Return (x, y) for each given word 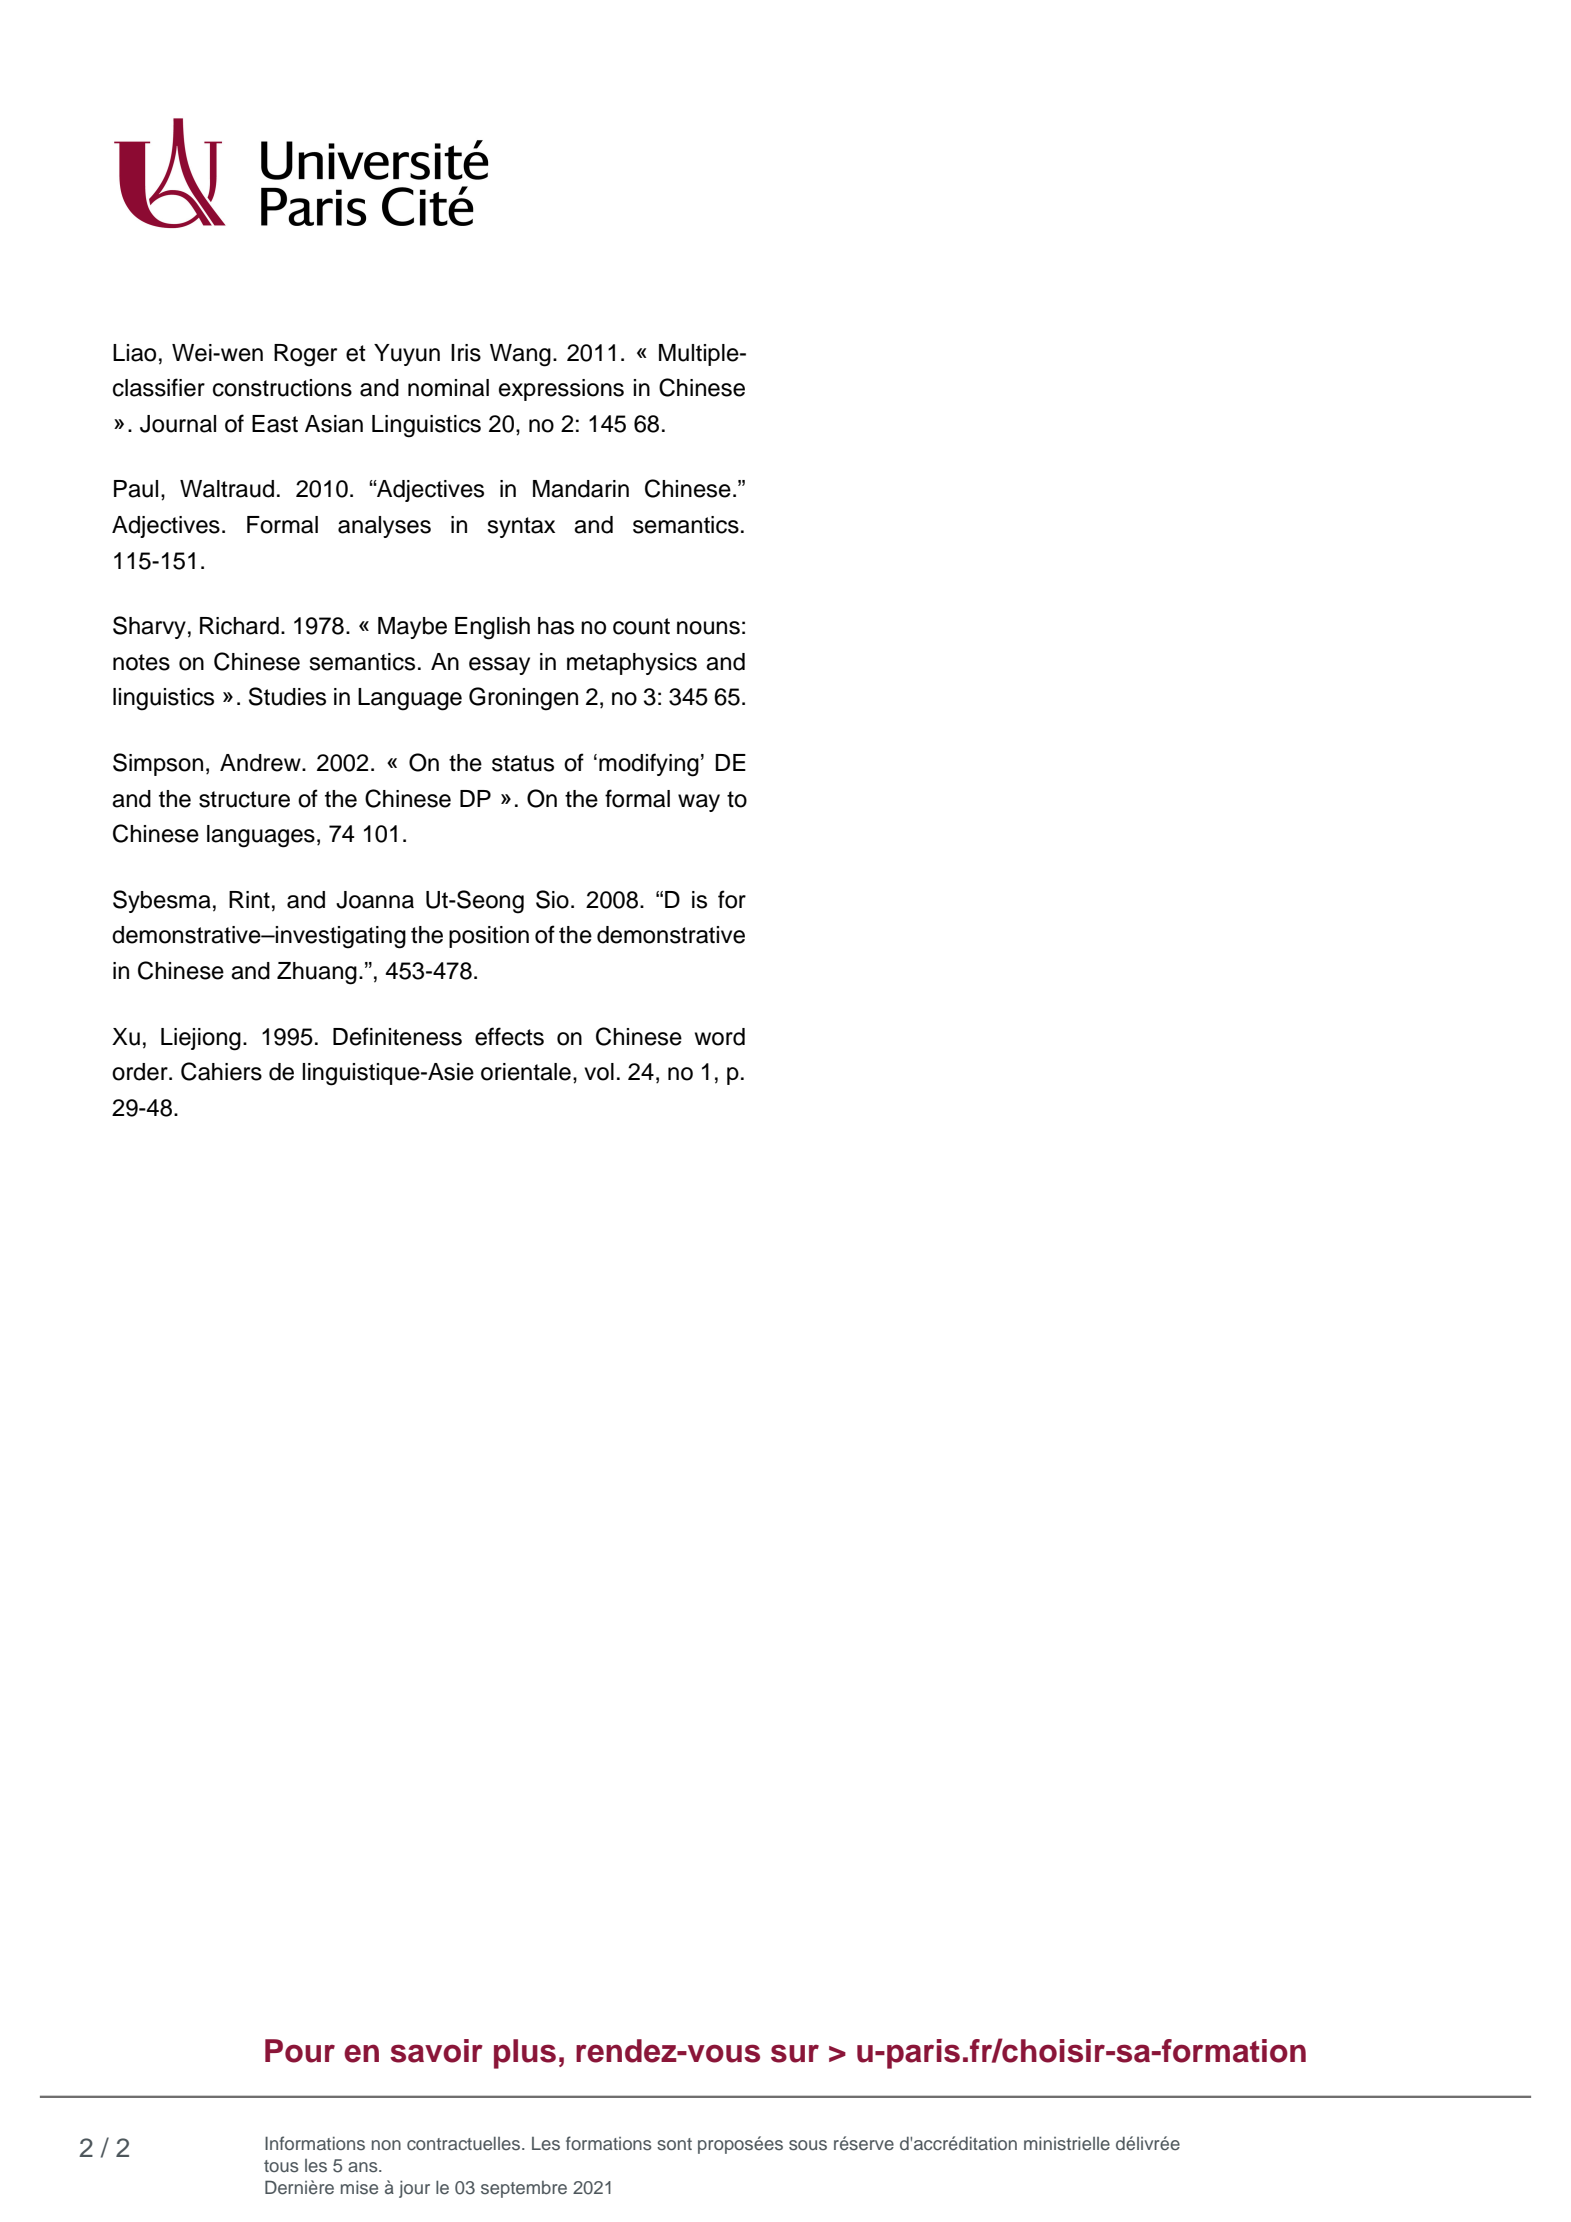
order (141, 1072)
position (489, 937)
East (275, 424)
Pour (300, 2051)
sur (795, 2053)
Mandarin (581, 489)
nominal (448, 388)
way (699, 803)
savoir (436, 2051)
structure (244, 799)
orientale (526, 1072)
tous (281, 2166)
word (720, 1037)
